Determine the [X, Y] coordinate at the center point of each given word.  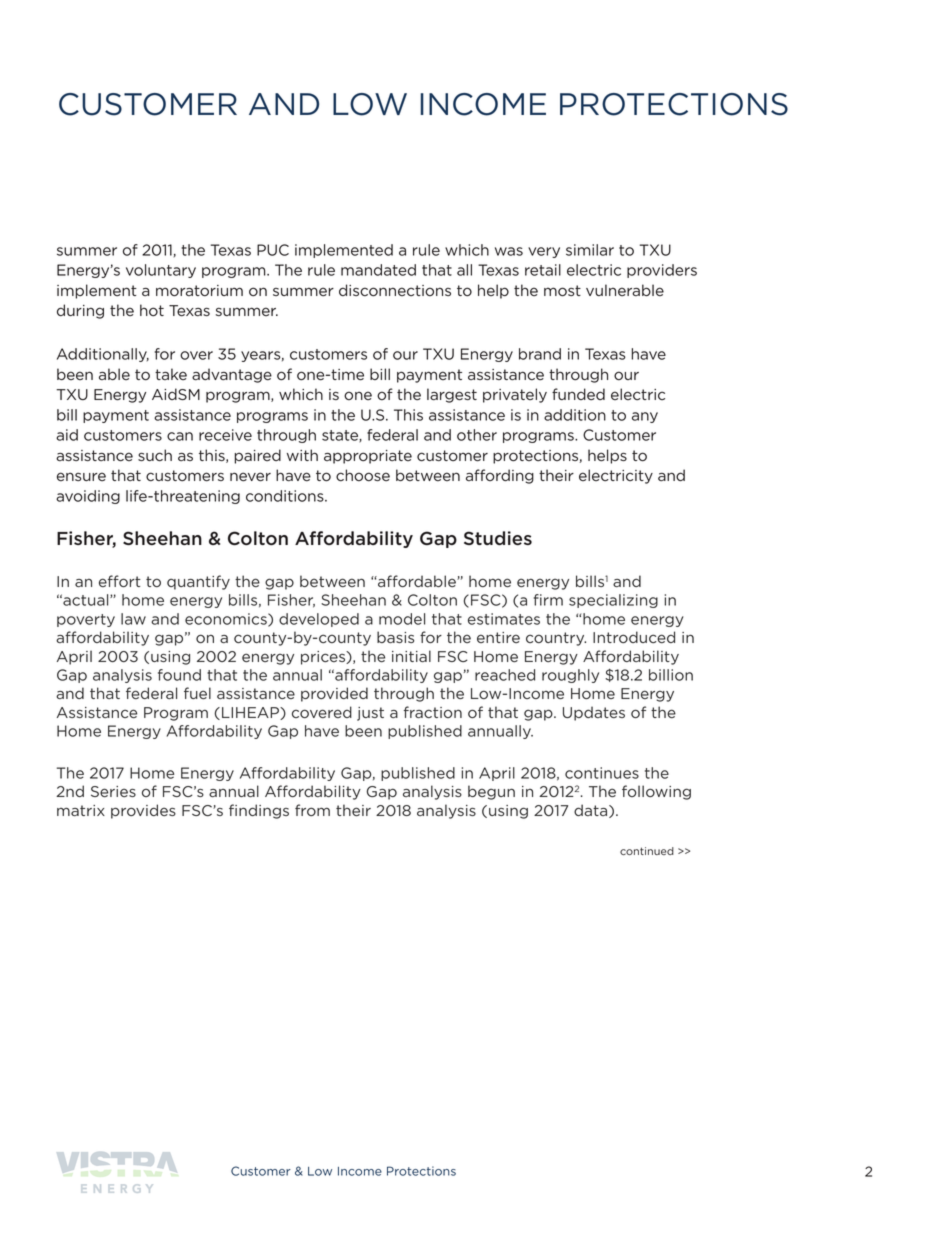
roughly [570, 676]
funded [578, 394]
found [179, 675]
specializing [613, 601]
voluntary [161, 271]
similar [590, 250]
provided [334, 694]
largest [452, 395]
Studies [498, 538]
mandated [378, 270]
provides [143, 811]
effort [120, 581]
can [180, 436]
